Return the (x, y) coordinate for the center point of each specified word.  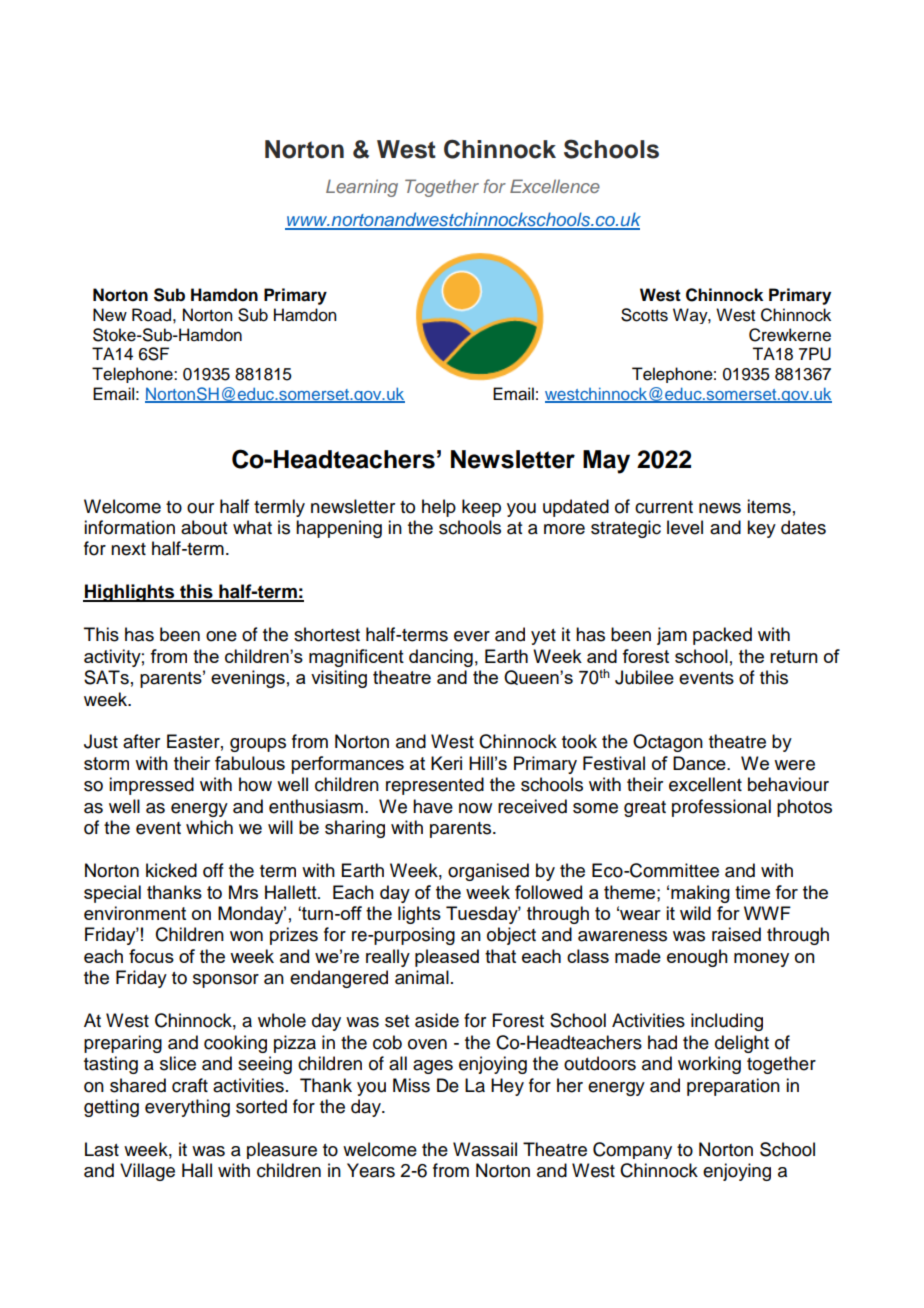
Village (147, 1172)
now (475, 808)
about (204, 527)
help (439, 508)
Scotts (644, 315)
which (209, 827)
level (685, 527)
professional (721, 808)
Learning (362, 188)
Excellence (555, 186)
